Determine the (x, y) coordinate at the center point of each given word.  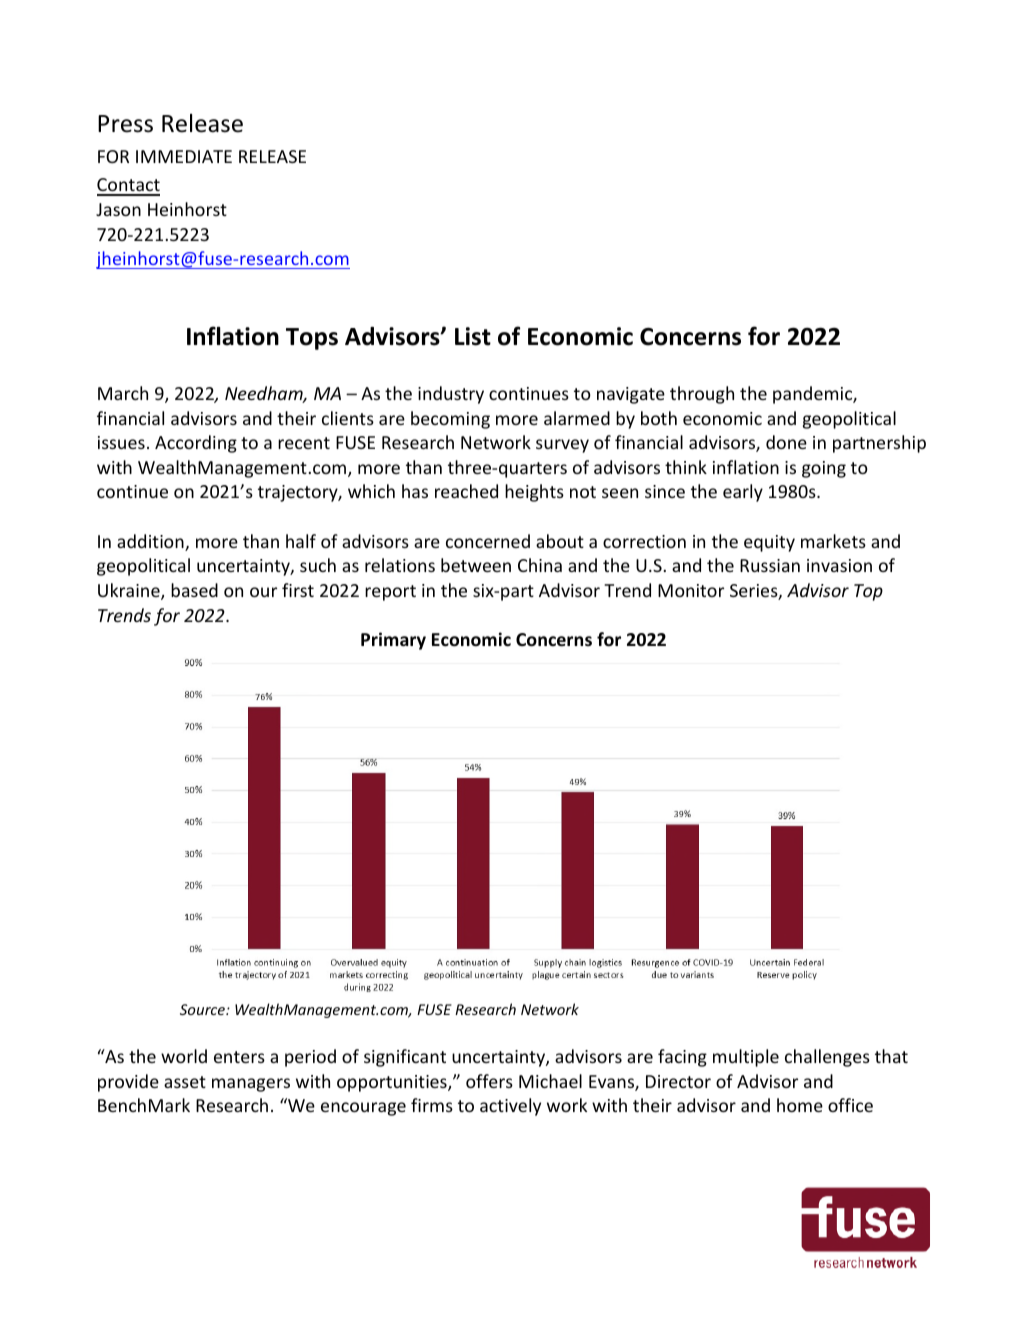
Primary (393, 641)
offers (489, 1081)
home (800, 1105)
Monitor (691, 590)
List (473, 336)
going (824, 469)
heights (534, 493)
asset (185, 1082)
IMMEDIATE (184, 156)
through (702, 395)
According (196, 444)
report (390, 593)
